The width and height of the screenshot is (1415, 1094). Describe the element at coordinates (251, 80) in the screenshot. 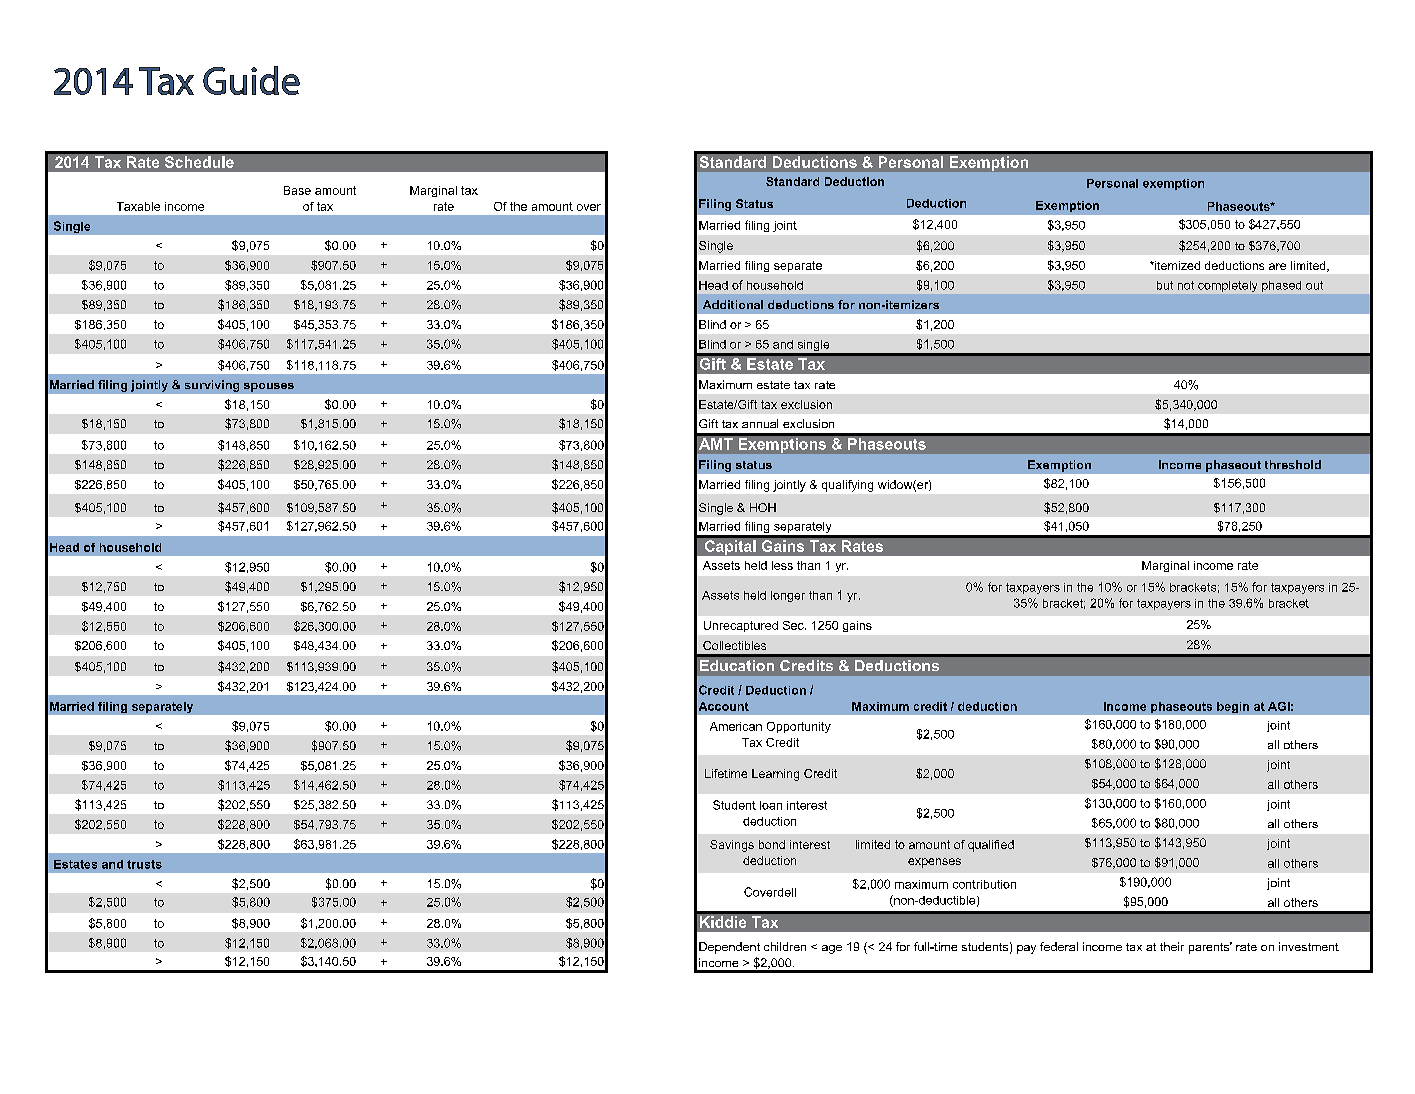

I see `Guide` at that location.
